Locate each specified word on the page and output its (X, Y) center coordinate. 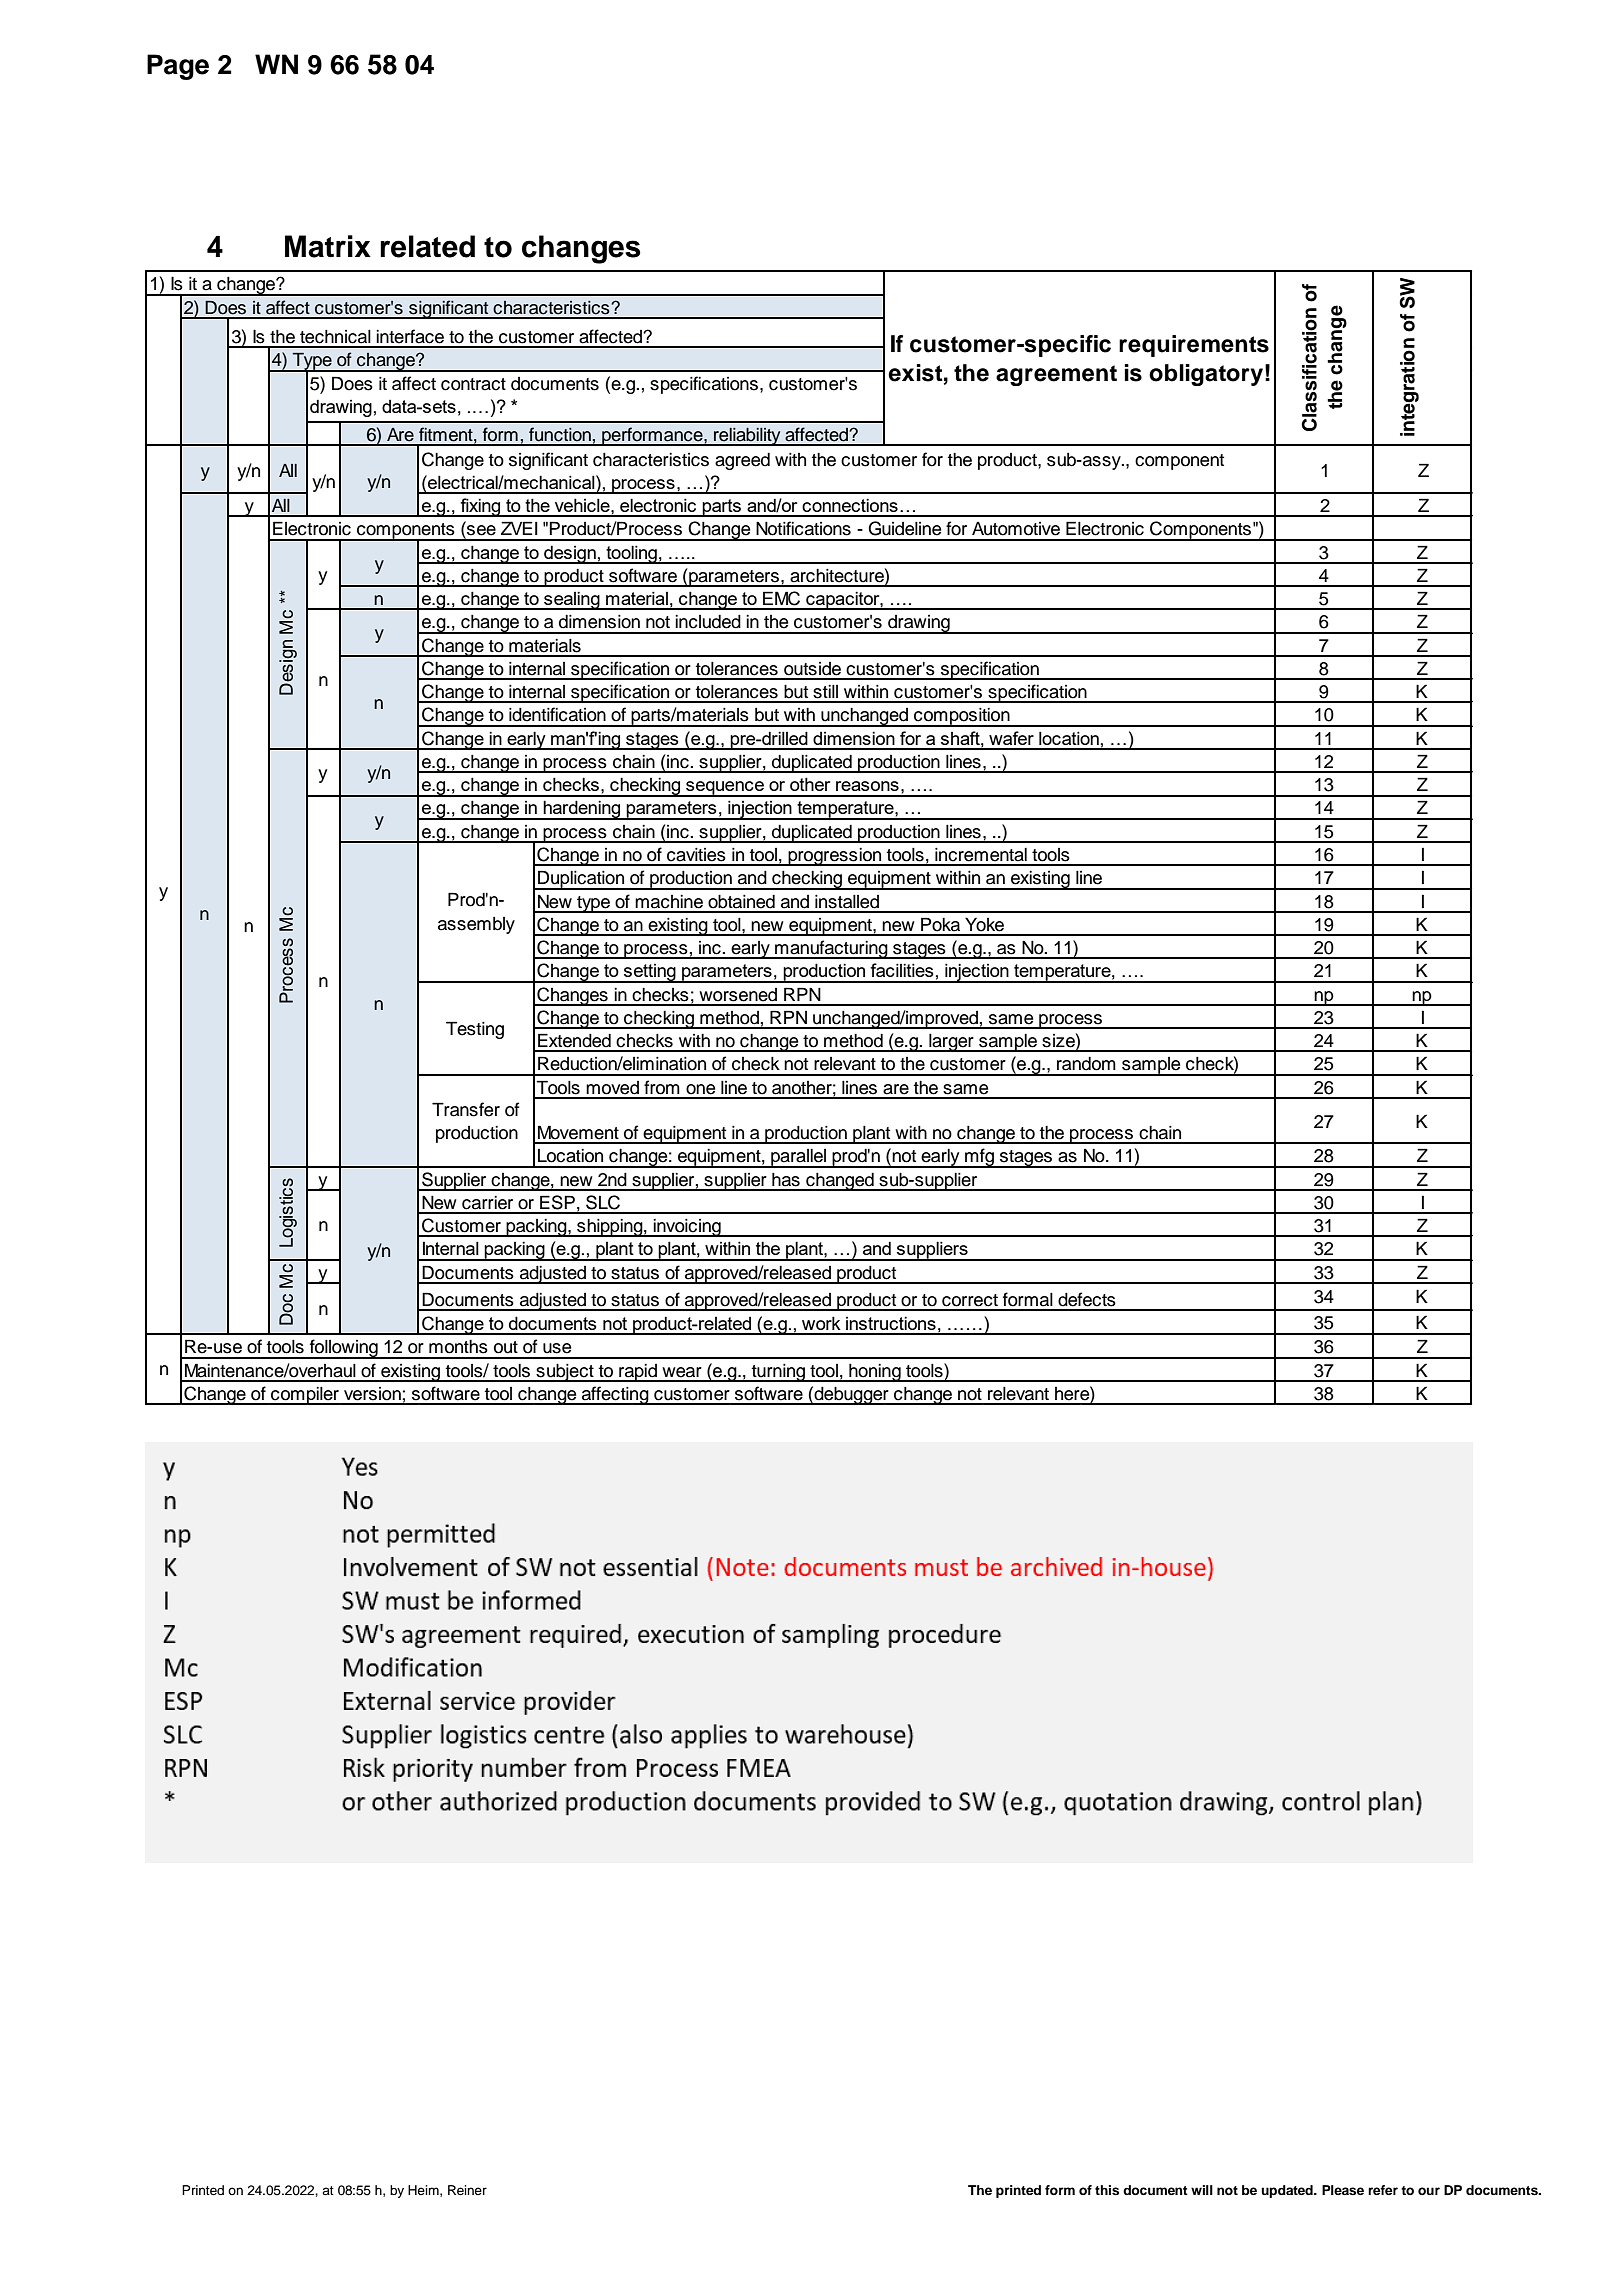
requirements (1194, 346)
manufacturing (831, 949)
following (344, 1349)
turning (778, 1373)
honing (875, 1373)
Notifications (803, 528)
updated (1288, 2191)
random (1086, 1064)
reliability (747, 436)
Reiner (467, 2190)
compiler (305, 1396)
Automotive (1016, 529)
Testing (475, 1030)
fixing (480, 507)
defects (1087, 1299)
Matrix (328, 246)
